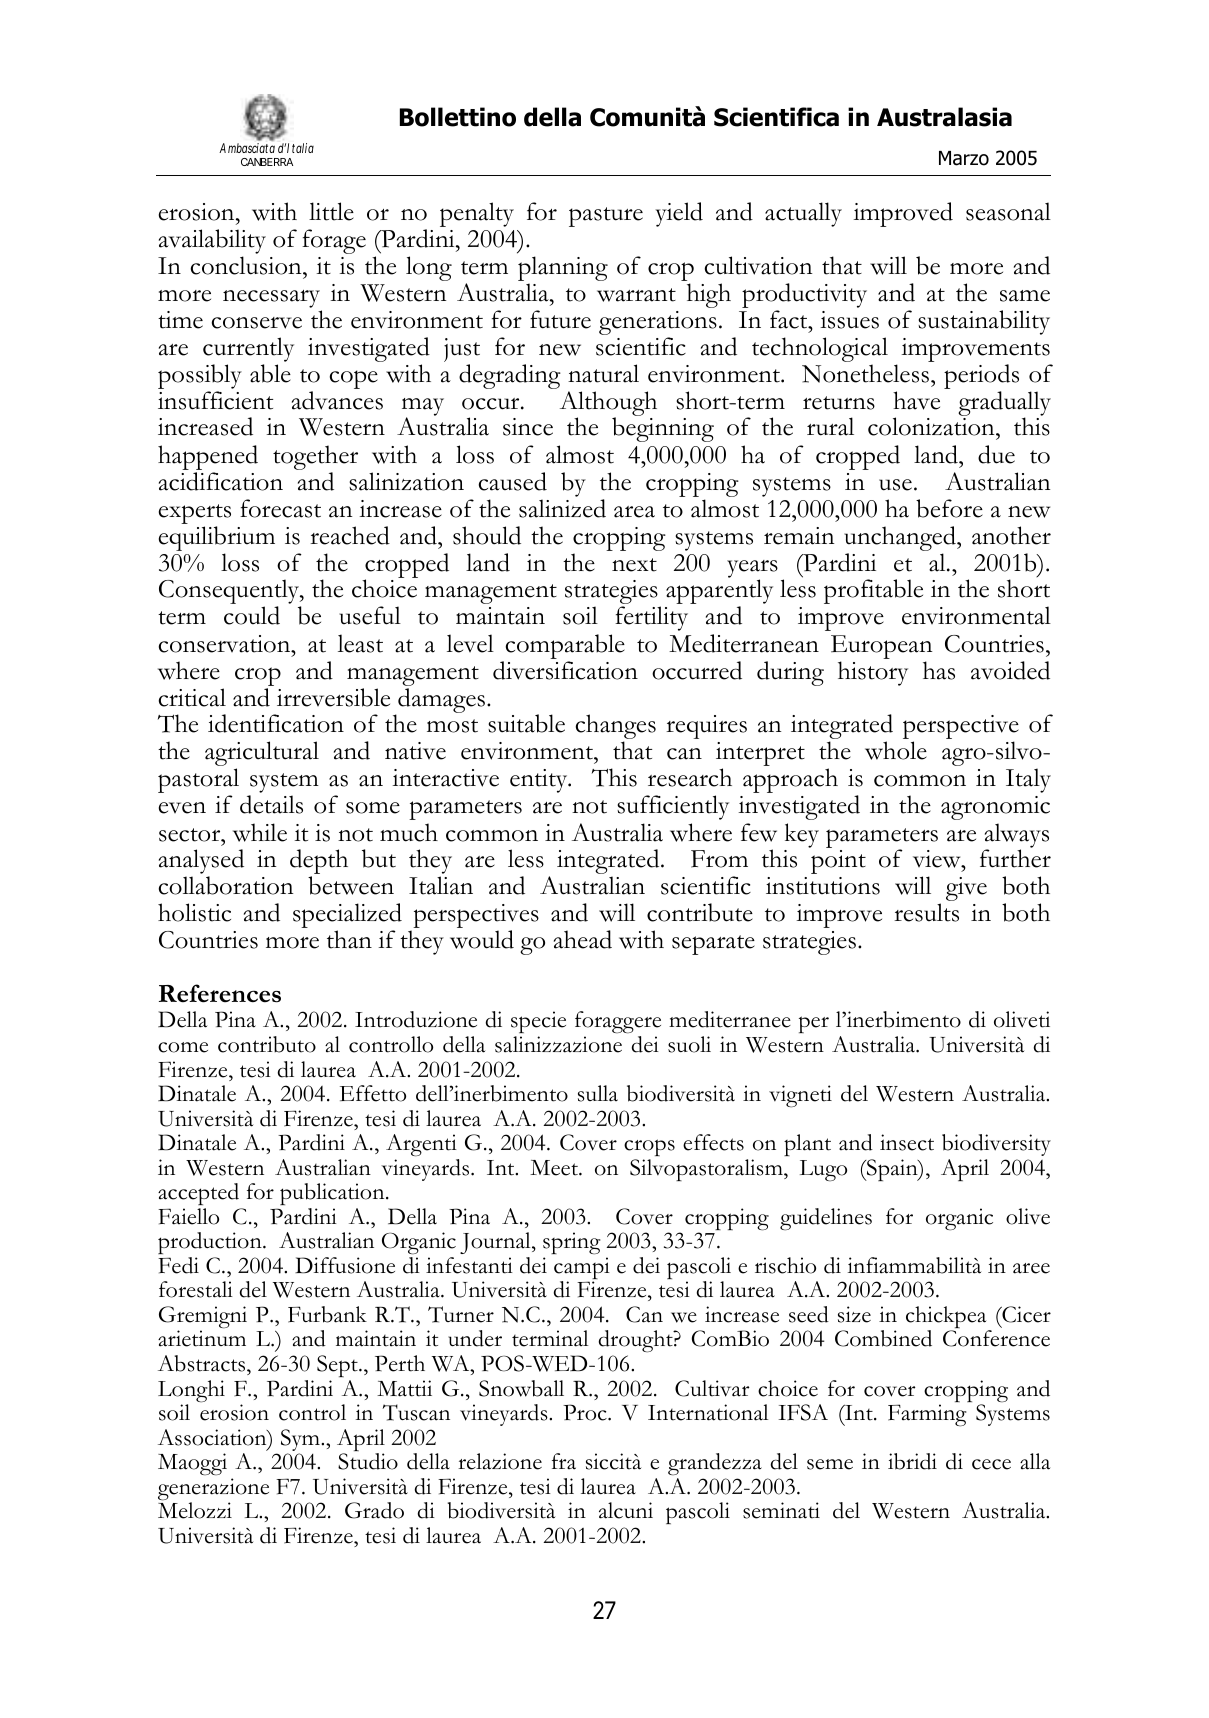  I want to click on Lugo, so click(823, 1170).
